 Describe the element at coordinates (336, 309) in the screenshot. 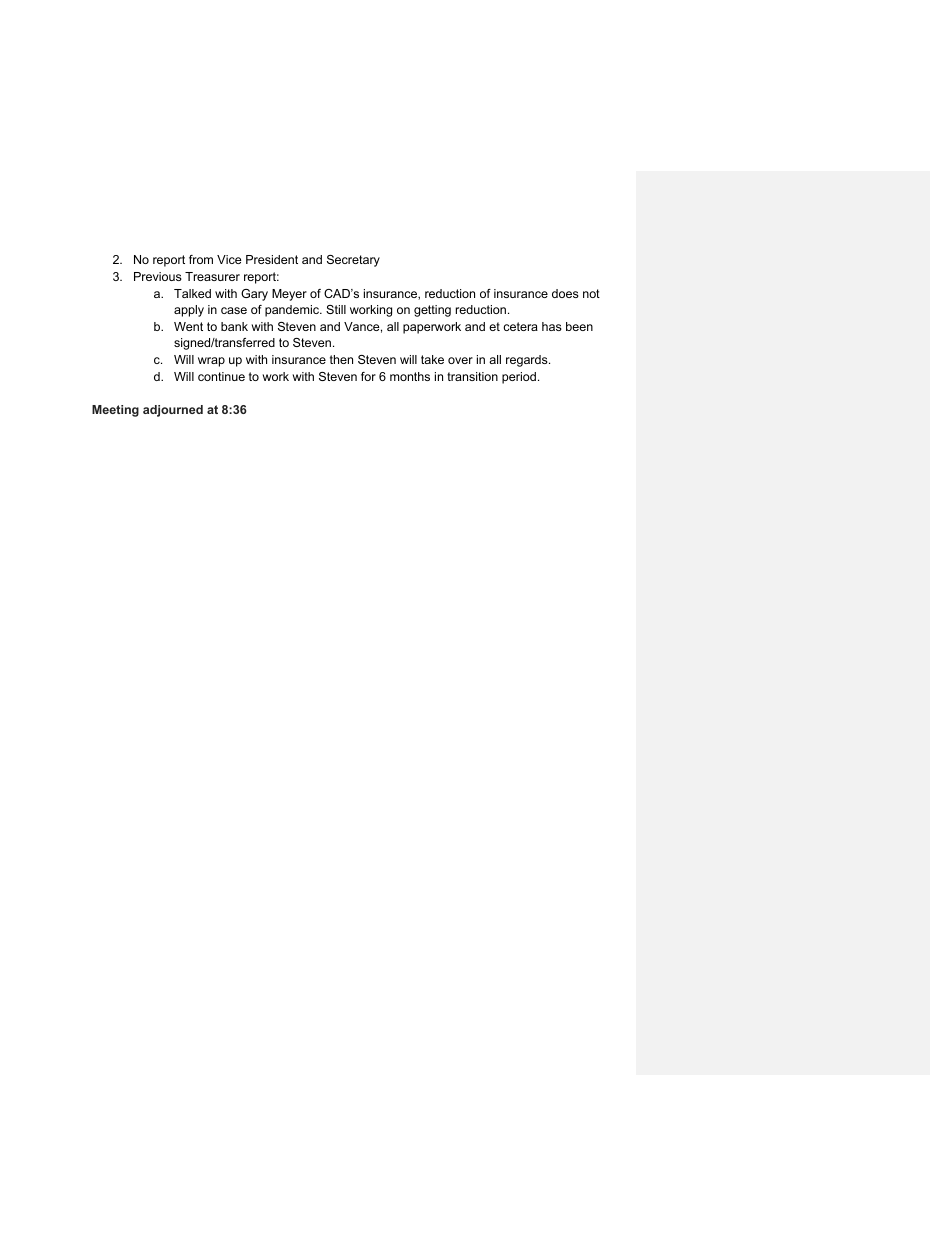

I see `Still` at that location.
